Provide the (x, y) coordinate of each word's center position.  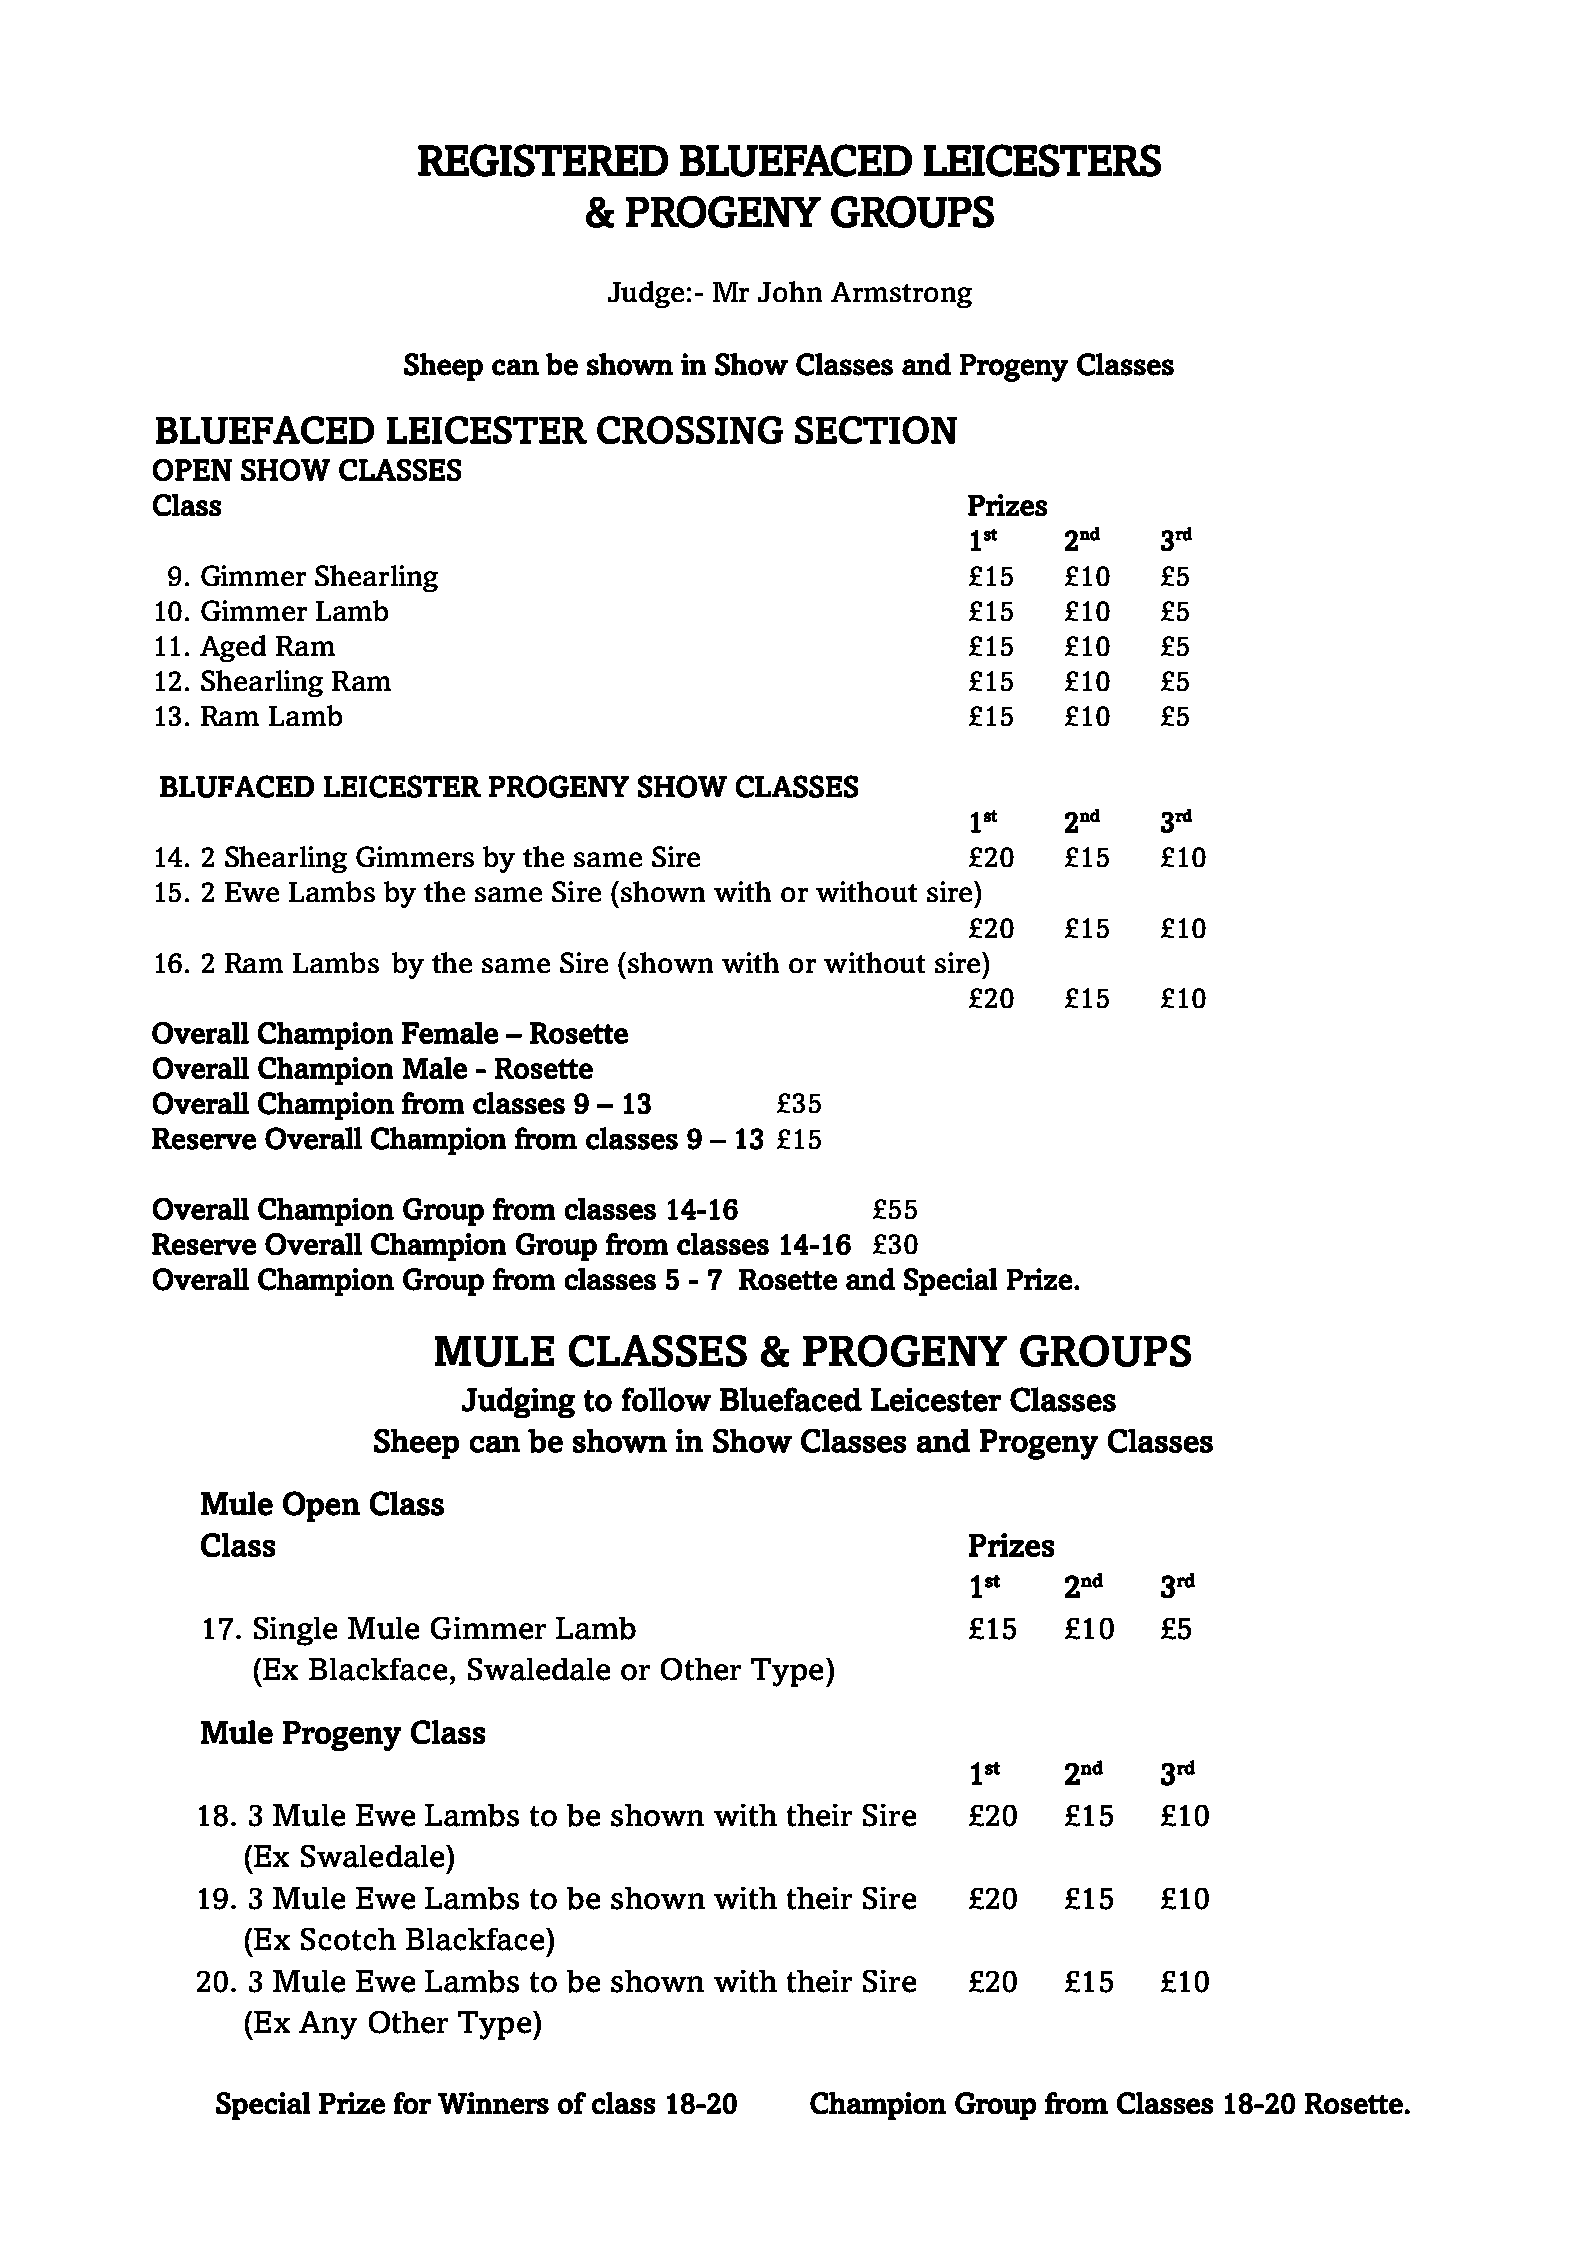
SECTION (876, 430)
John (790, 291)
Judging (518, 1402)
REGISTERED (543, 160)
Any (328, 2025)
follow (666, 1399)
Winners (493, 2103)
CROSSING (690, 430)
